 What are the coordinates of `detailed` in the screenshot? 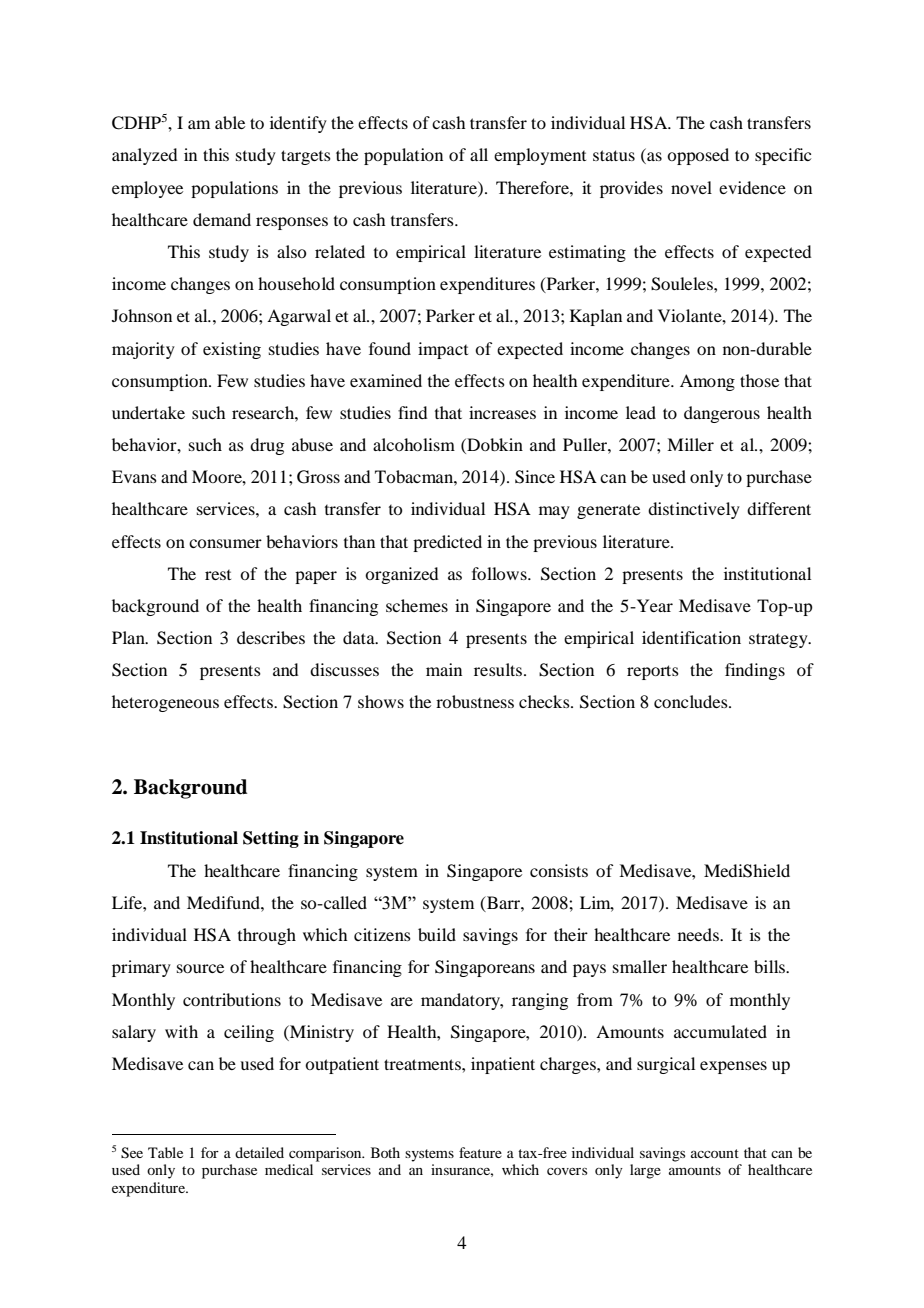 It's located at (259, 1152).
